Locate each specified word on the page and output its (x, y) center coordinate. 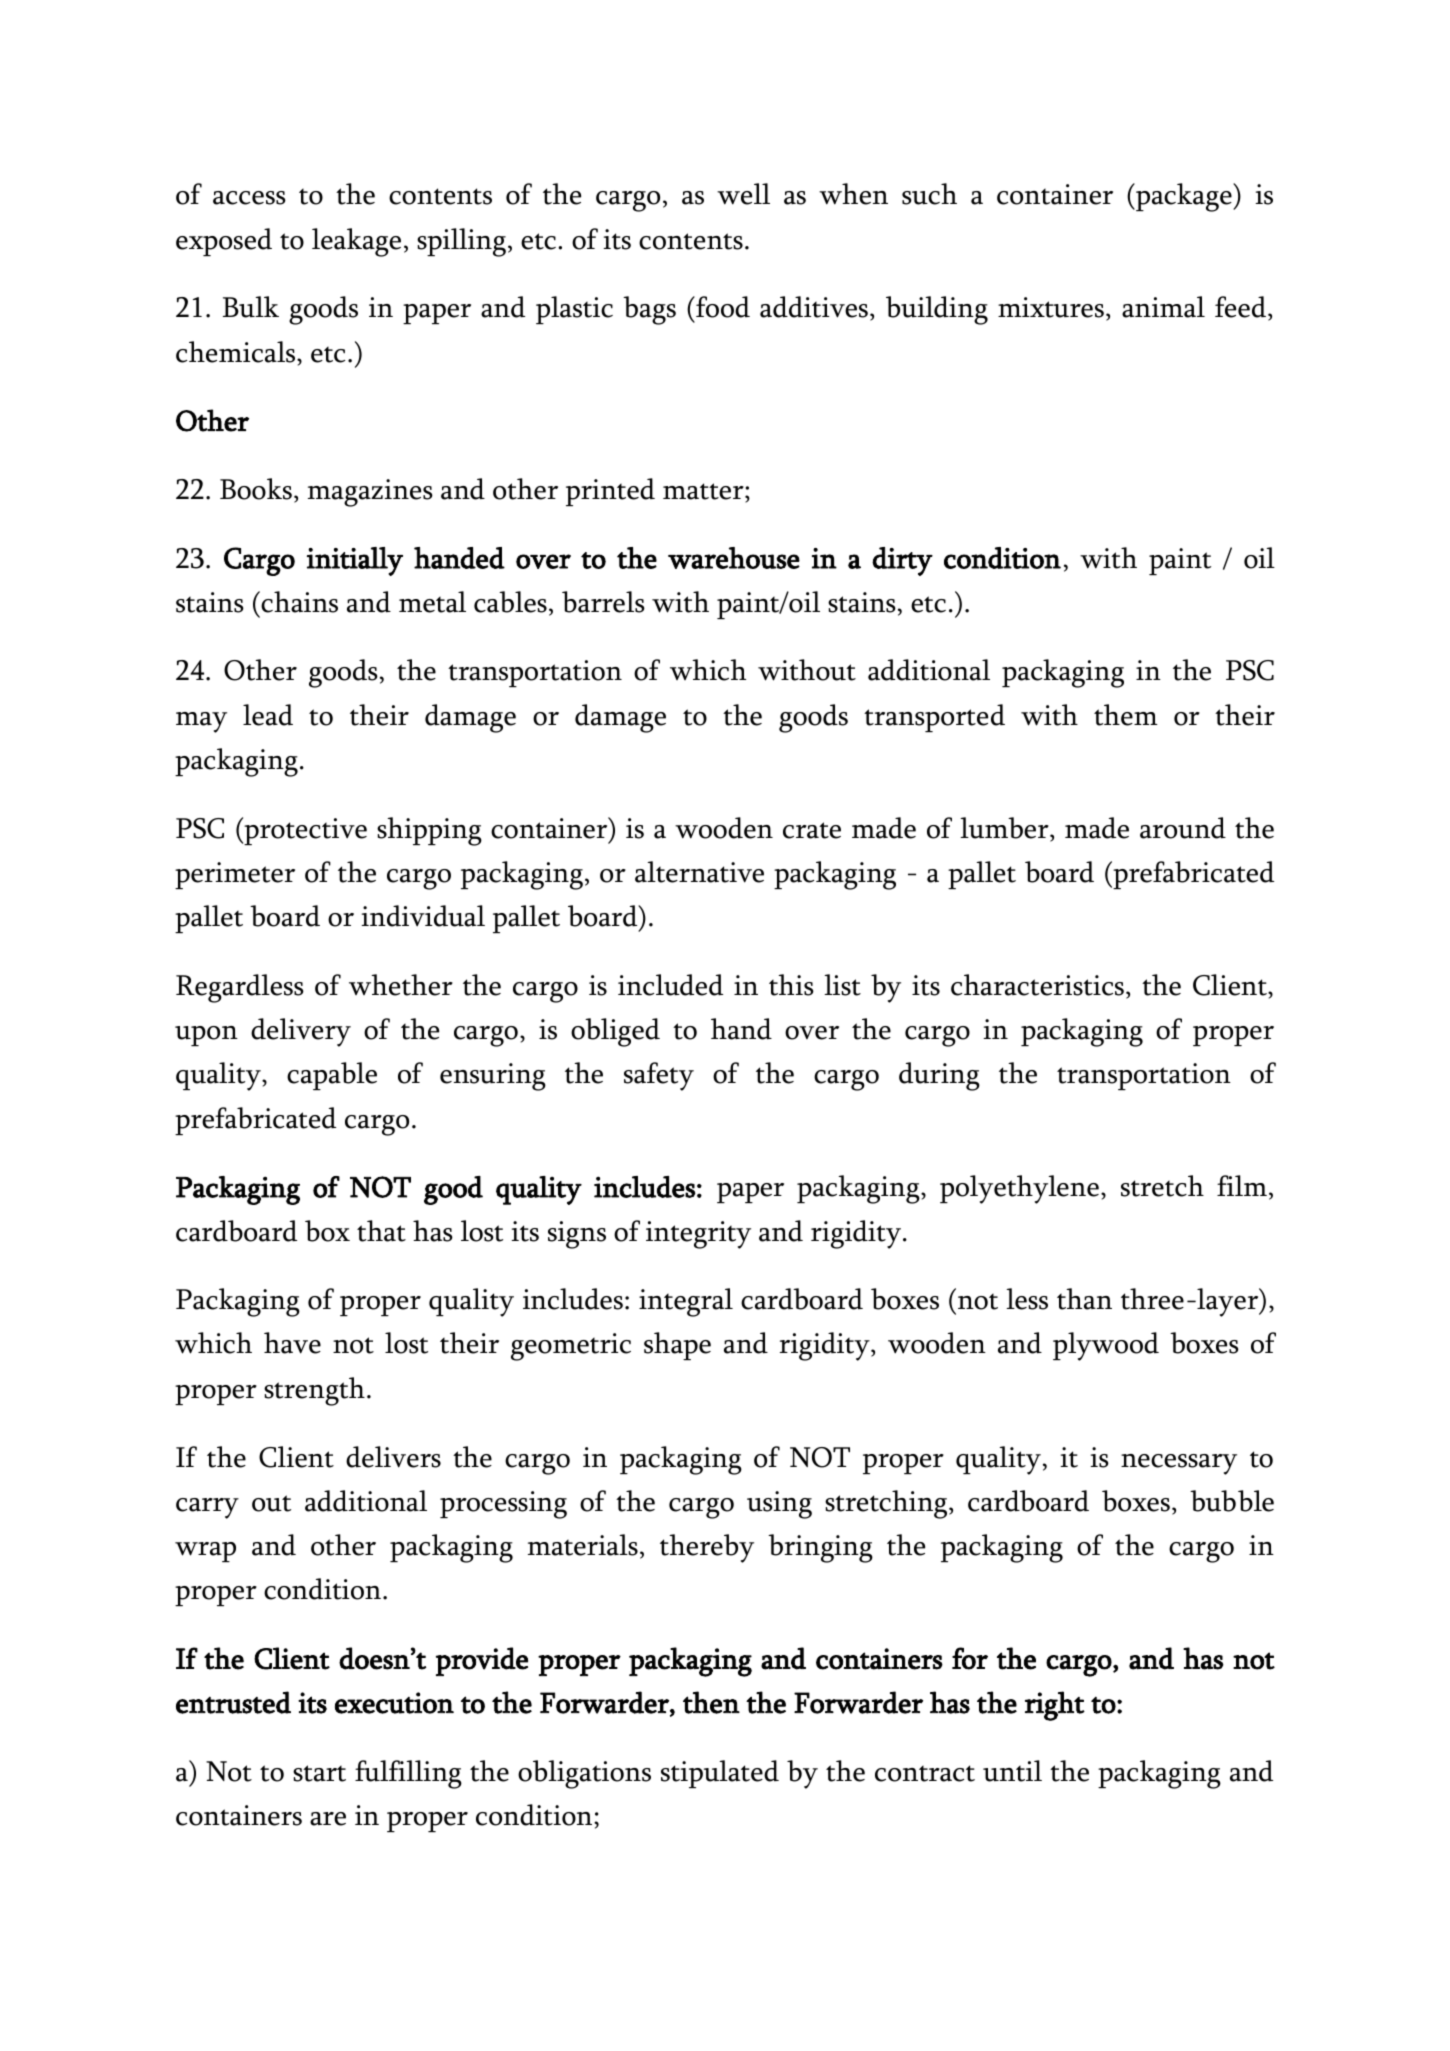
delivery (301, 1032)
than (1084, 1299)
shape (677, 1346)
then (711, 1702)
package (1184, 197)
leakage (356, 242)
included (670, 985)
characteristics (1037, 985)
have (292, 1343)
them (1126, 715)
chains (298, 602)
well (743, 194)
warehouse (734, 558)
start (319, 1773)
